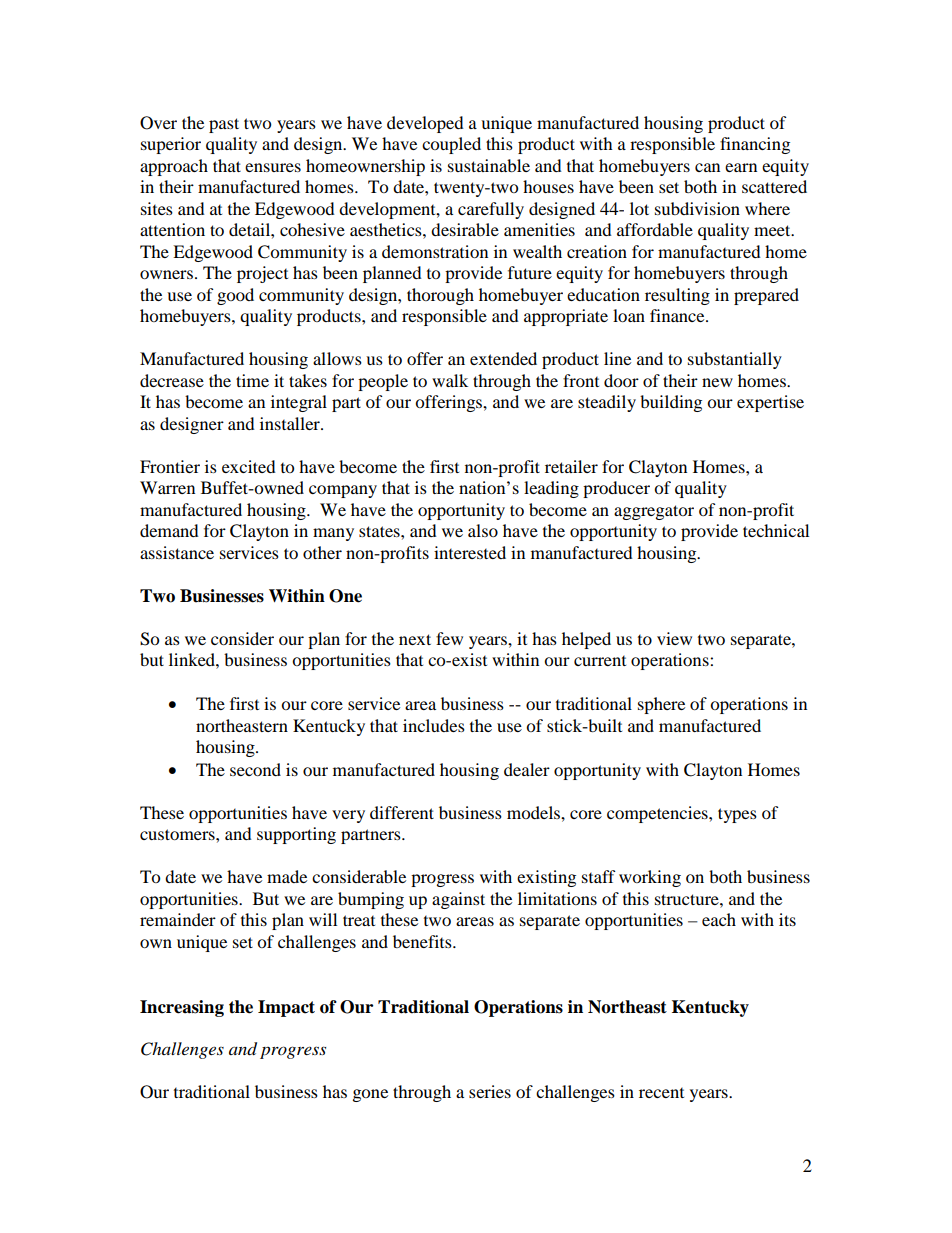 This image has width=952, height=1233. I want to click on types, so click(737, 815).
